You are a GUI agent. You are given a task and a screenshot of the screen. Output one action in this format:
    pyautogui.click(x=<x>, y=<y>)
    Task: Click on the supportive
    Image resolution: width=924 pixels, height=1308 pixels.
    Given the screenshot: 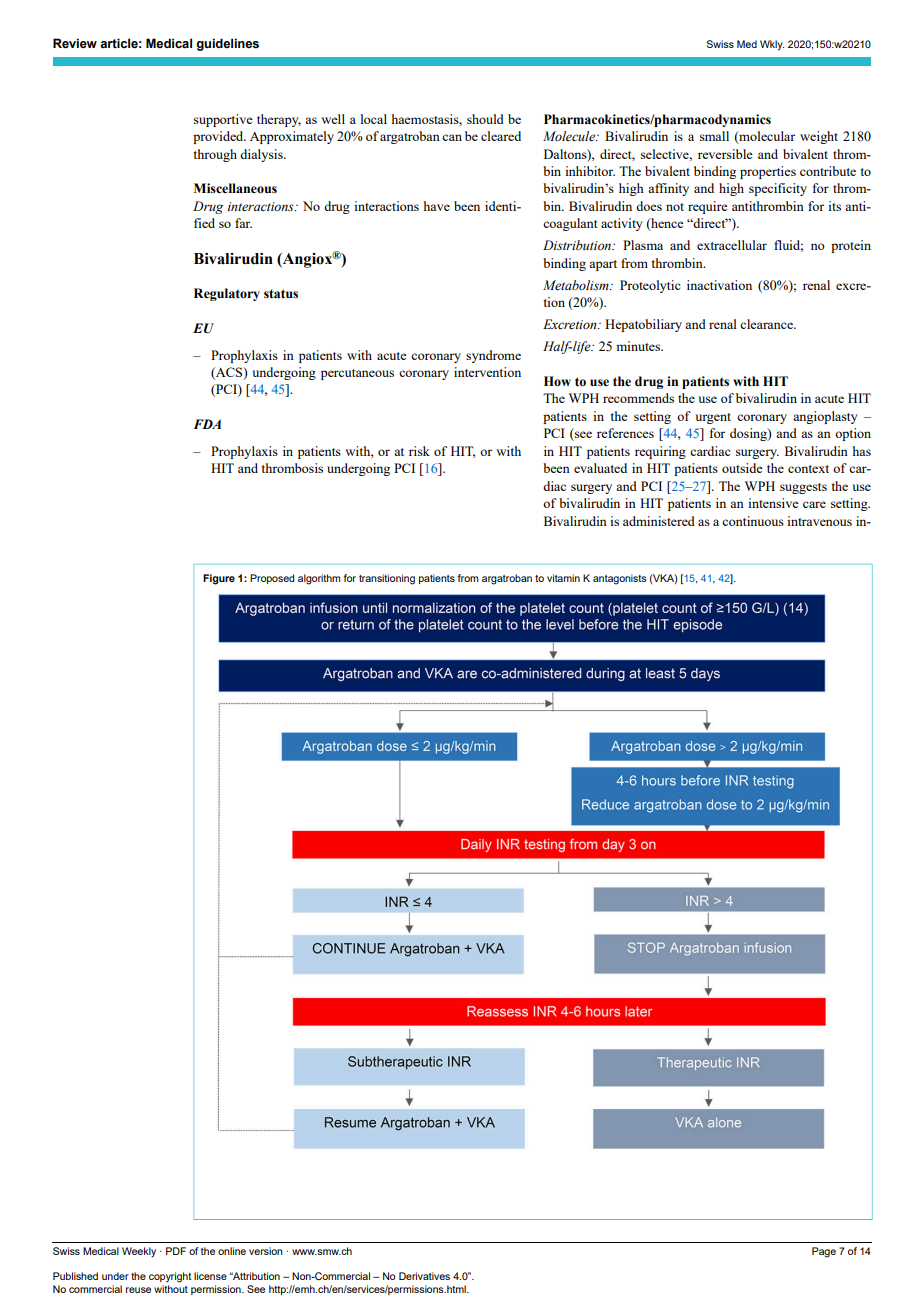 What is the action you would take?
    pyautogui.click(x=223, y=120)
